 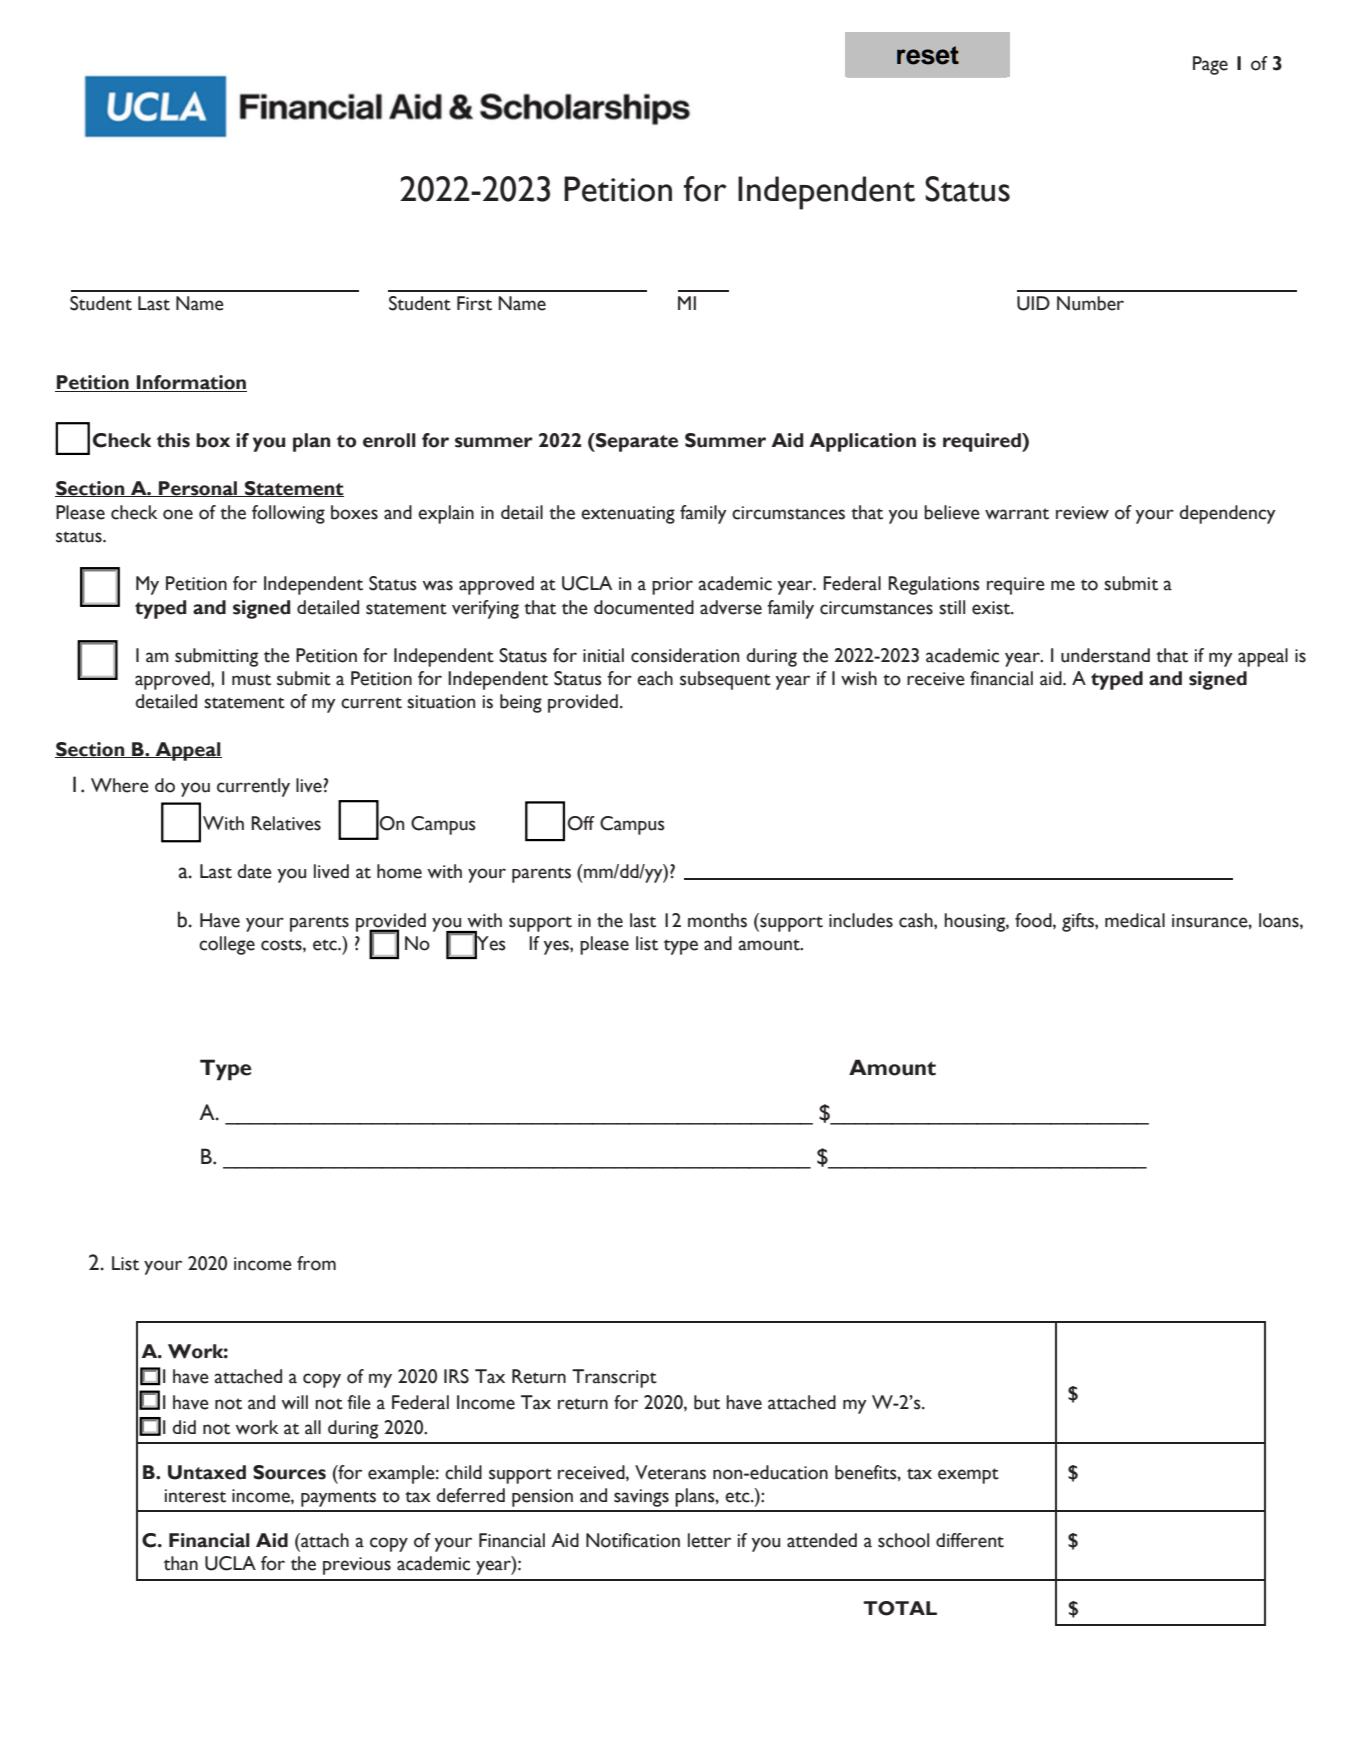 What do you see at coordinates (928, 55) in the screenshot?
I see `reset` at bounding box center [928, 55].
